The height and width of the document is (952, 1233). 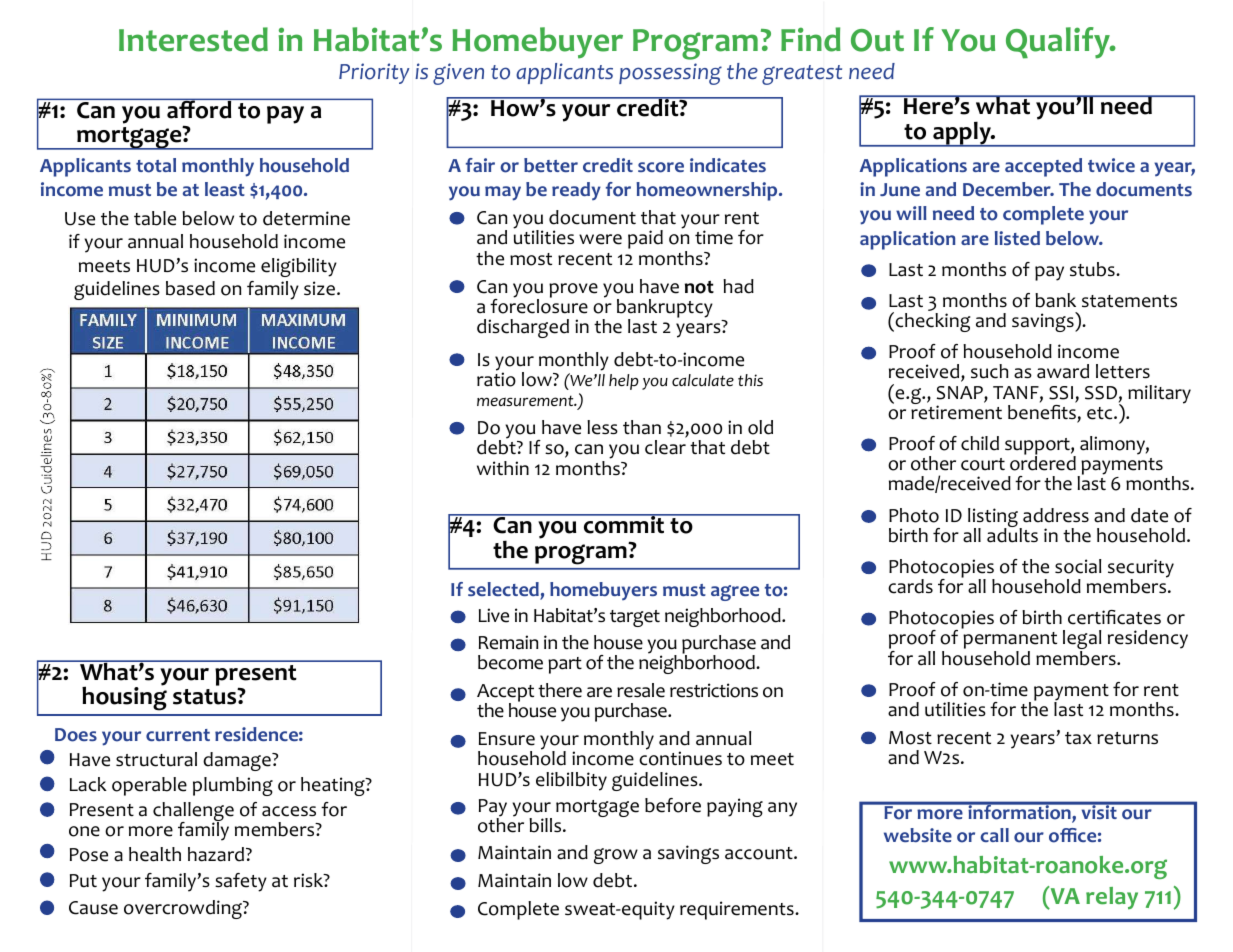 What do you see at coordinates (1093, 269) in the document?
I see `stubs` at bounding box center [1093, 269].
